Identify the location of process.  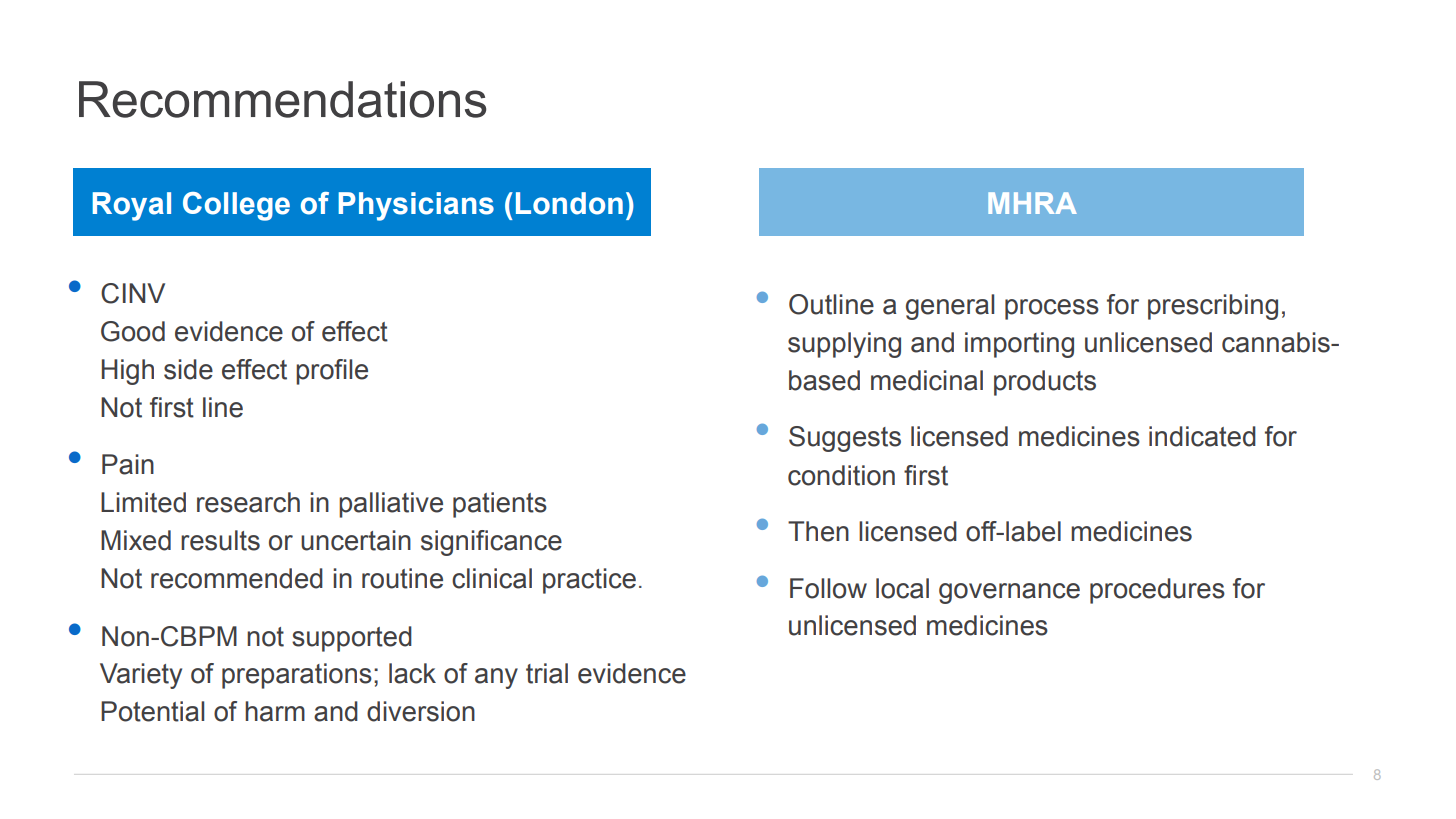
(1052, 309).
